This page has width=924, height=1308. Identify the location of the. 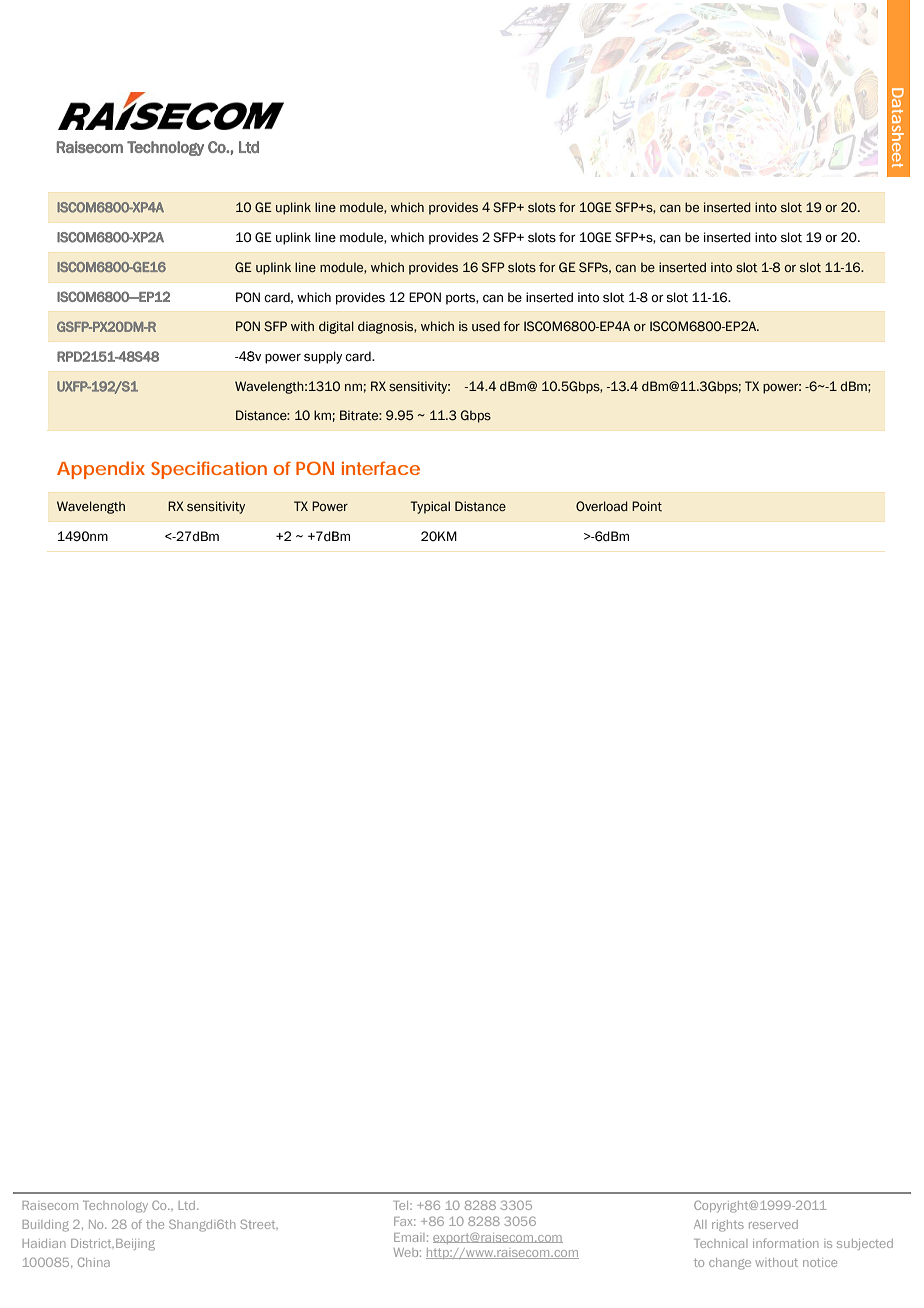
(155, 1224).
